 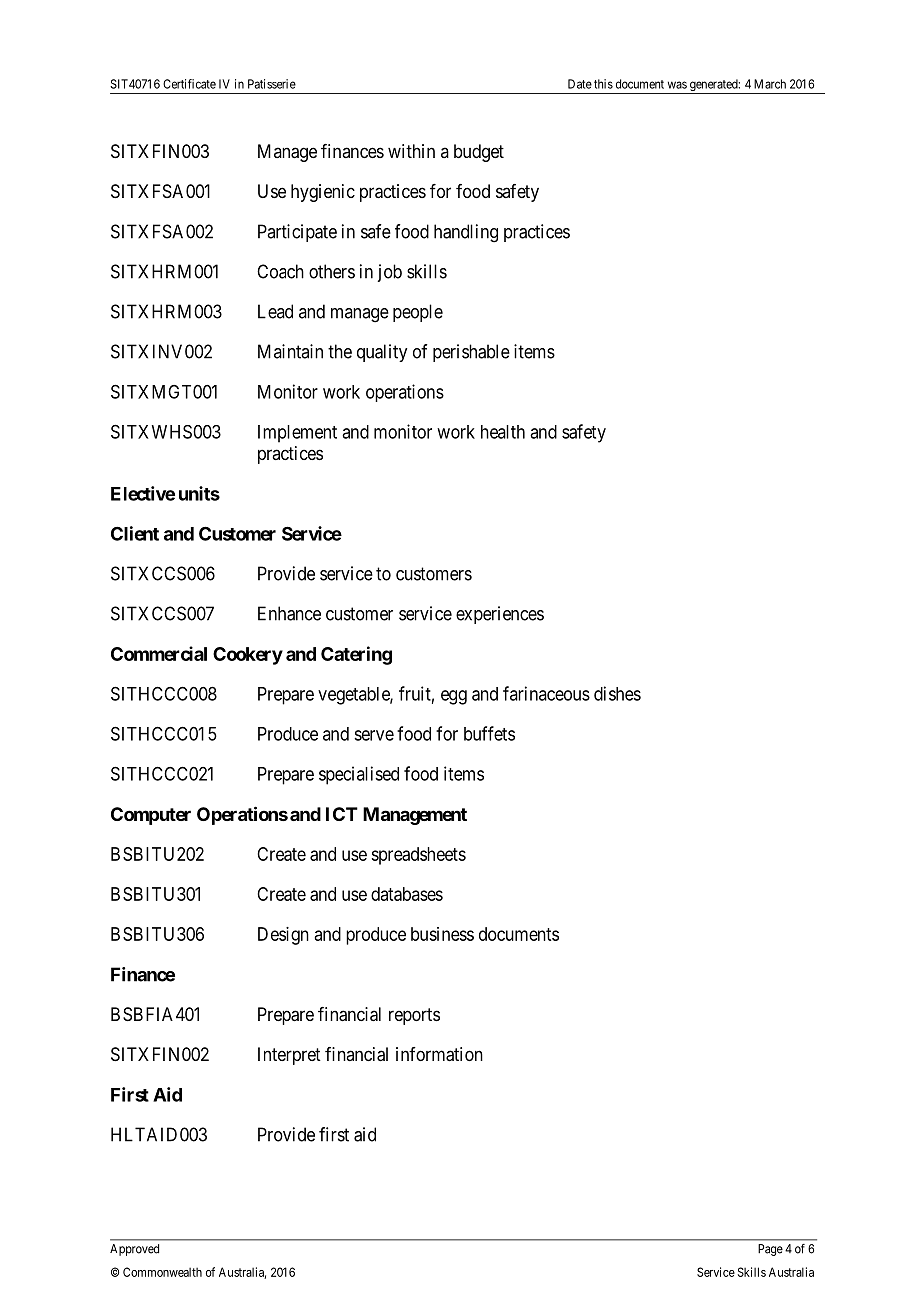 I want to click on Client, so click(x=135, y=533).
